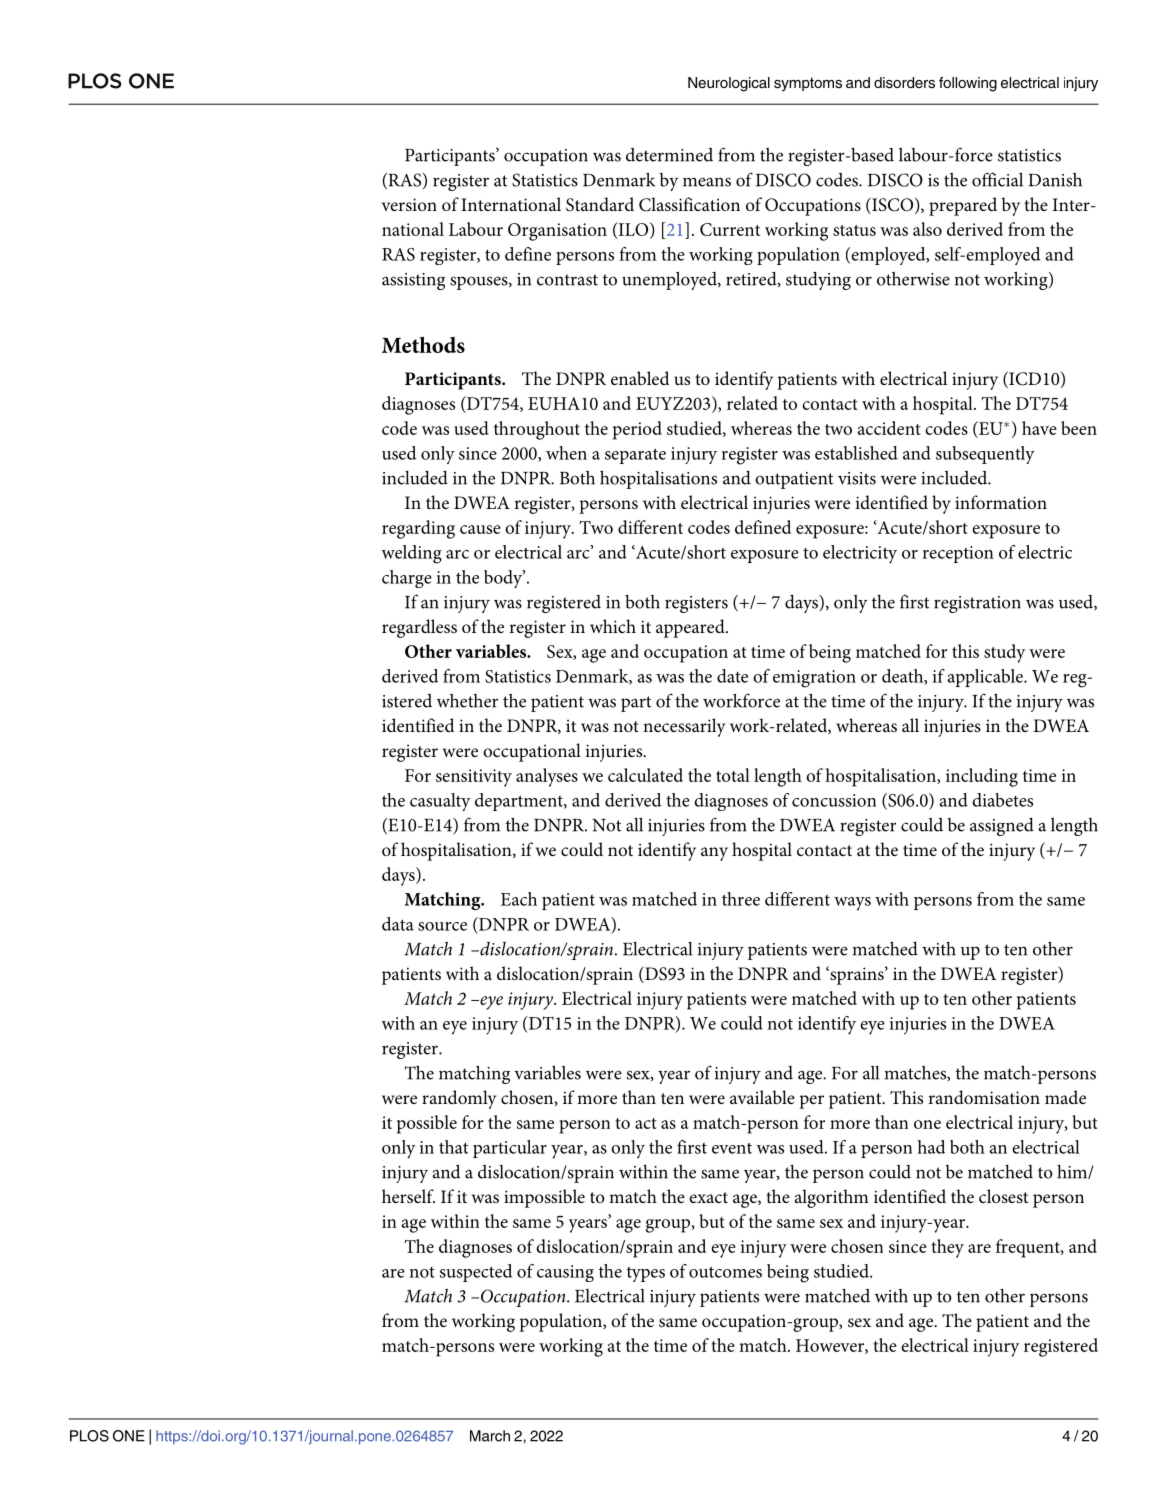 The image size is (1167, 1510). Describe the element at coordinates (732, 676) in the document. I see `date` at that location.
